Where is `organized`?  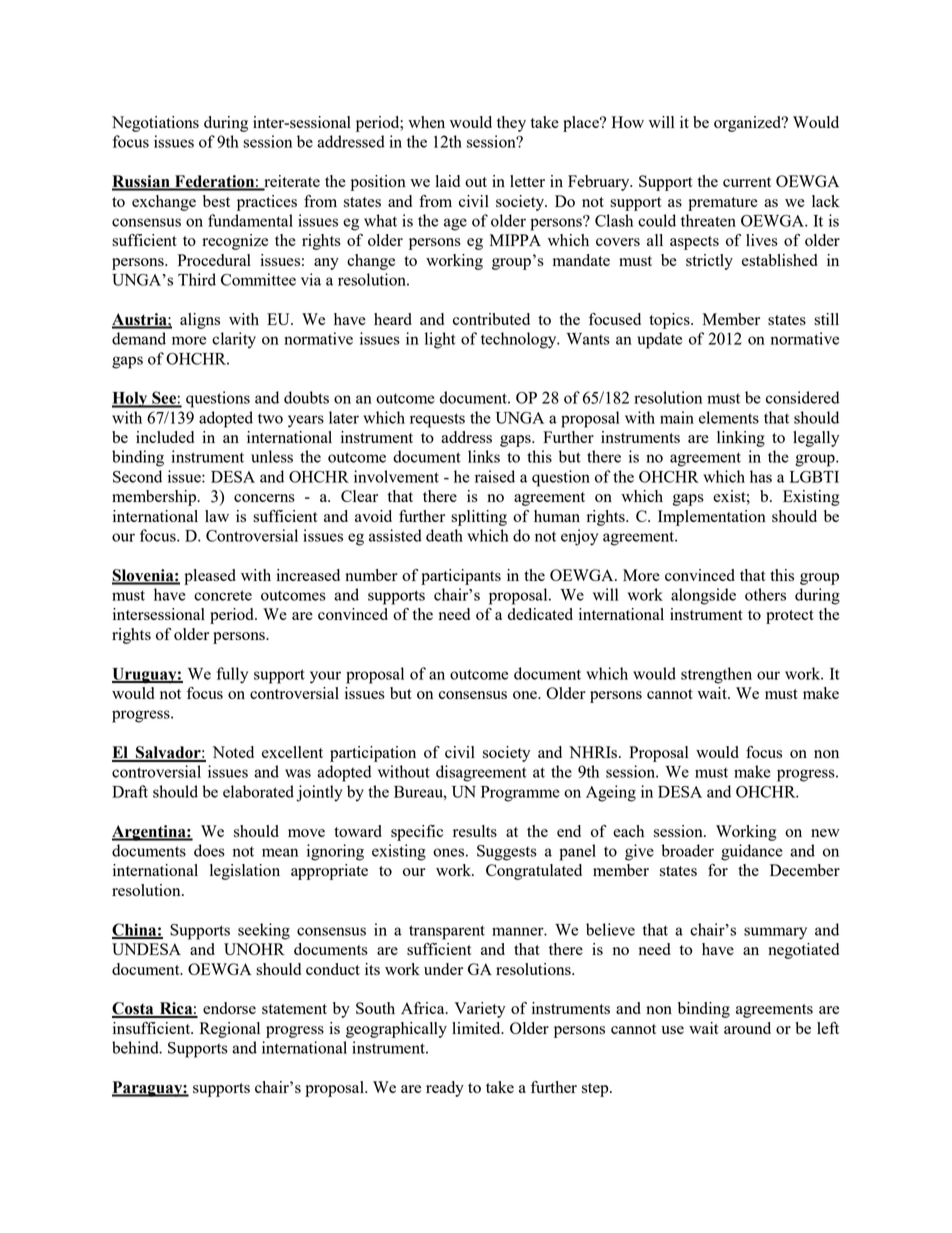 organized is located at coordinates (749, 124).
